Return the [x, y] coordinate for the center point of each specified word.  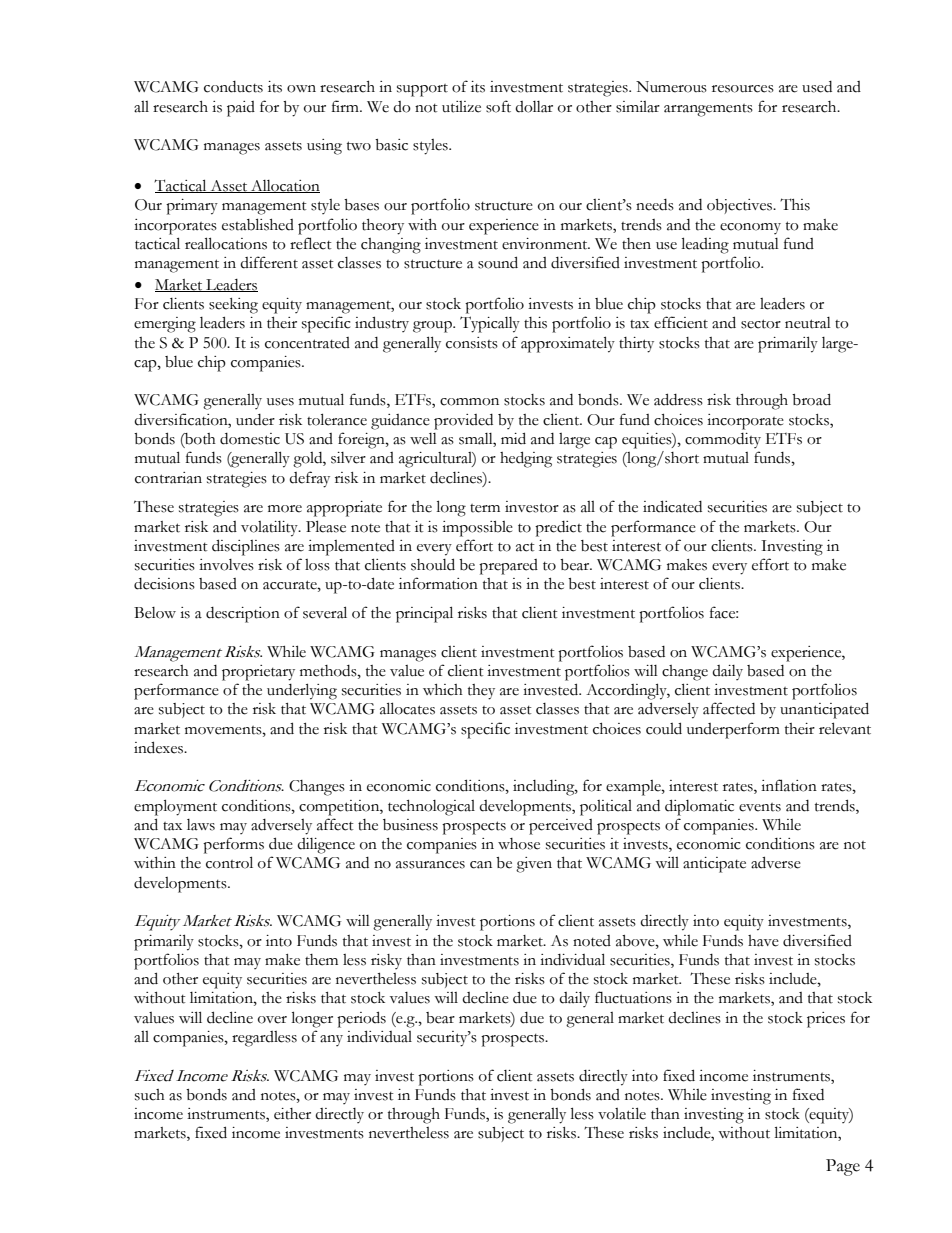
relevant [845, 728]
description [243, 615]
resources [743, 89]
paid [241, 109]
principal [424, 614]
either [292, 1114]
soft [498, 106]
